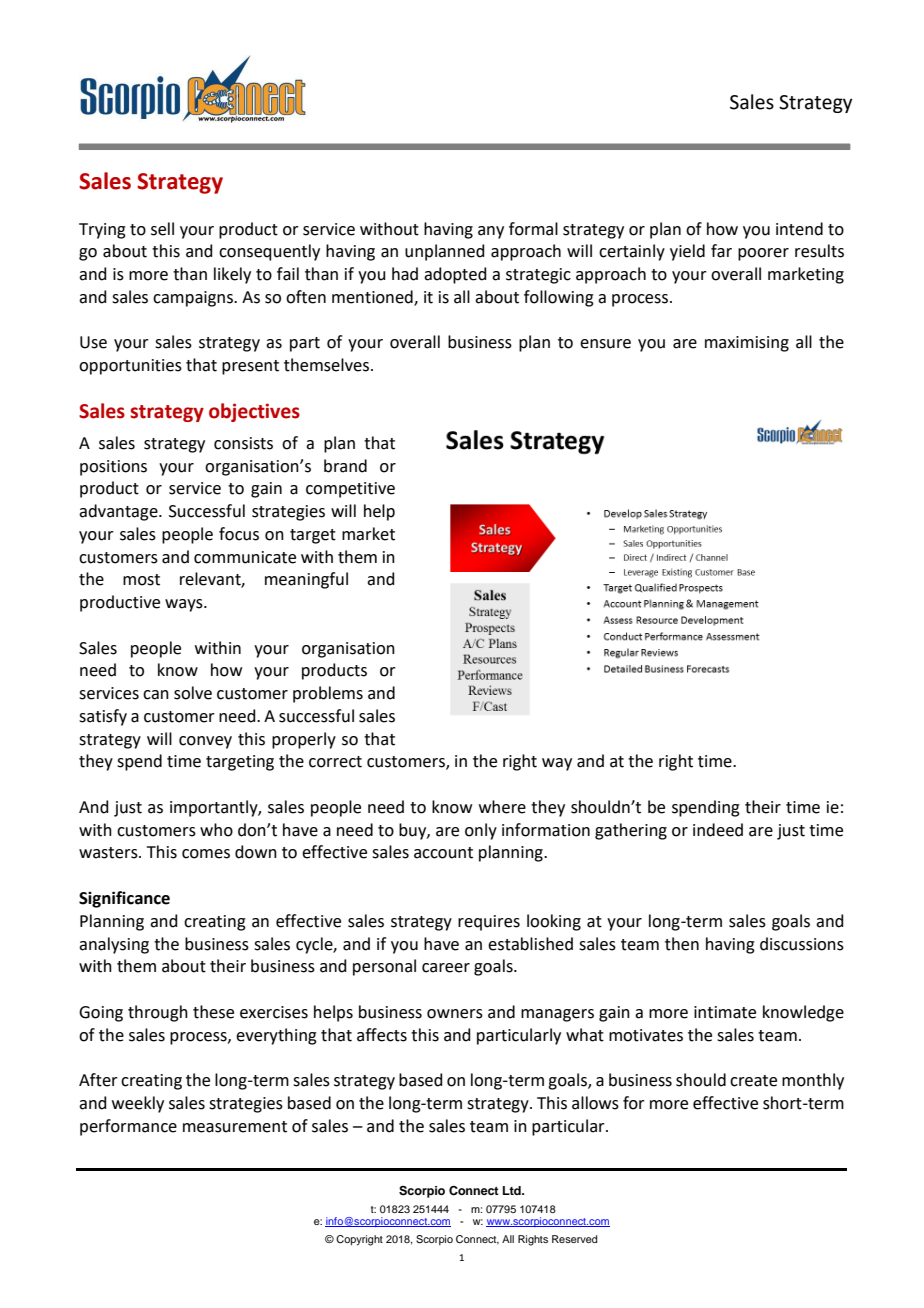 The height and width of the page is (1308, 924). I want to click on maximising, so click(747, 344).
